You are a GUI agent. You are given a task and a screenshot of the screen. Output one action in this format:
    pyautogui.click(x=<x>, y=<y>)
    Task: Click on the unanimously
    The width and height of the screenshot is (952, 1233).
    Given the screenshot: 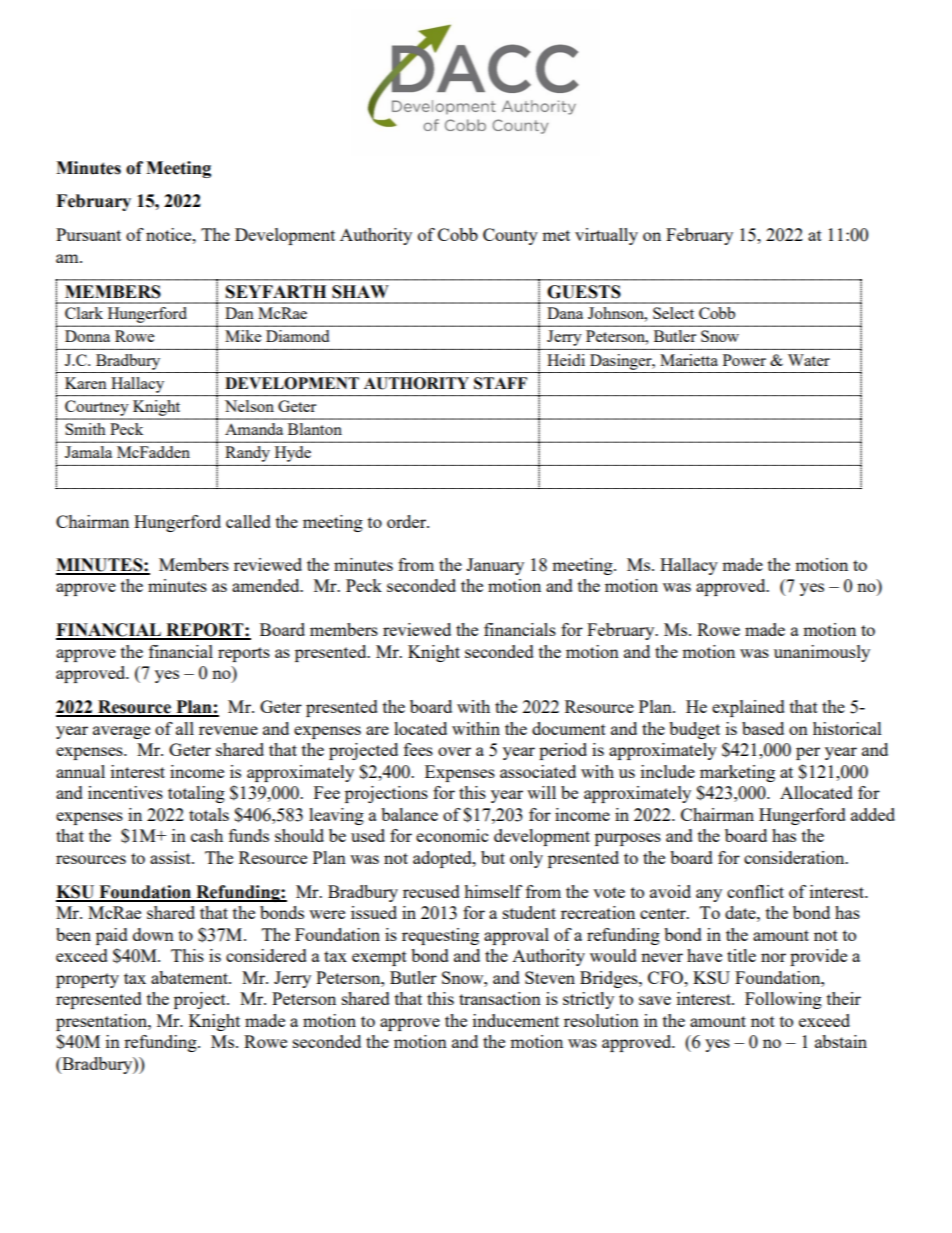 What is the action you would take?
    pyautogui.click(x=822, y=653)
